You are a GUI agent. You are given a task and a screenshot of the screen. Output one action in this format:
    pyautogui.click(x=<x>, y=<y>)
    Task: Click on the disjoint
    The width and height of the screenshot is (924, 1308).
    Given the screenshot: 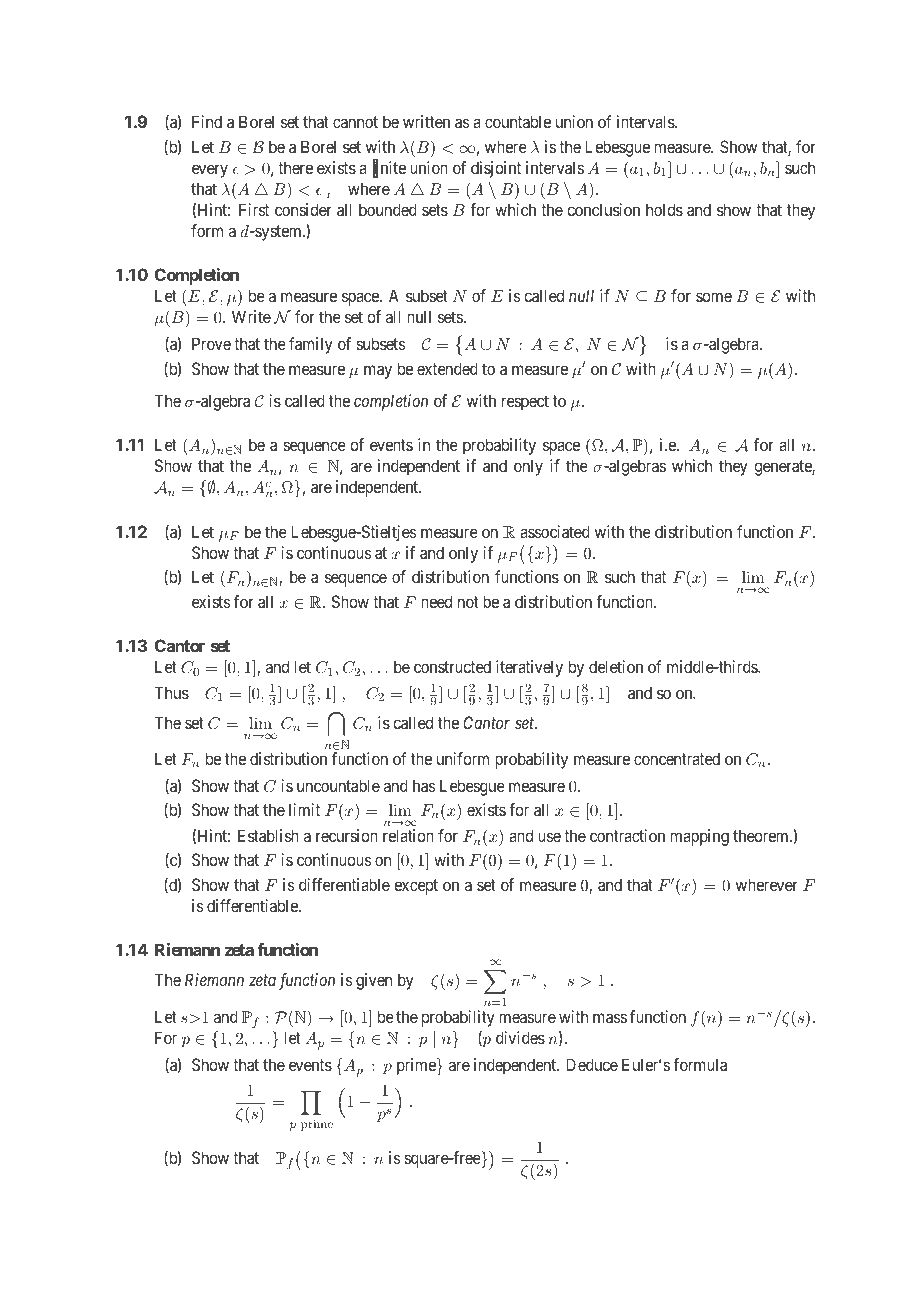 What is the action you would take?
    pyautogui.click(x=496, y=169)
